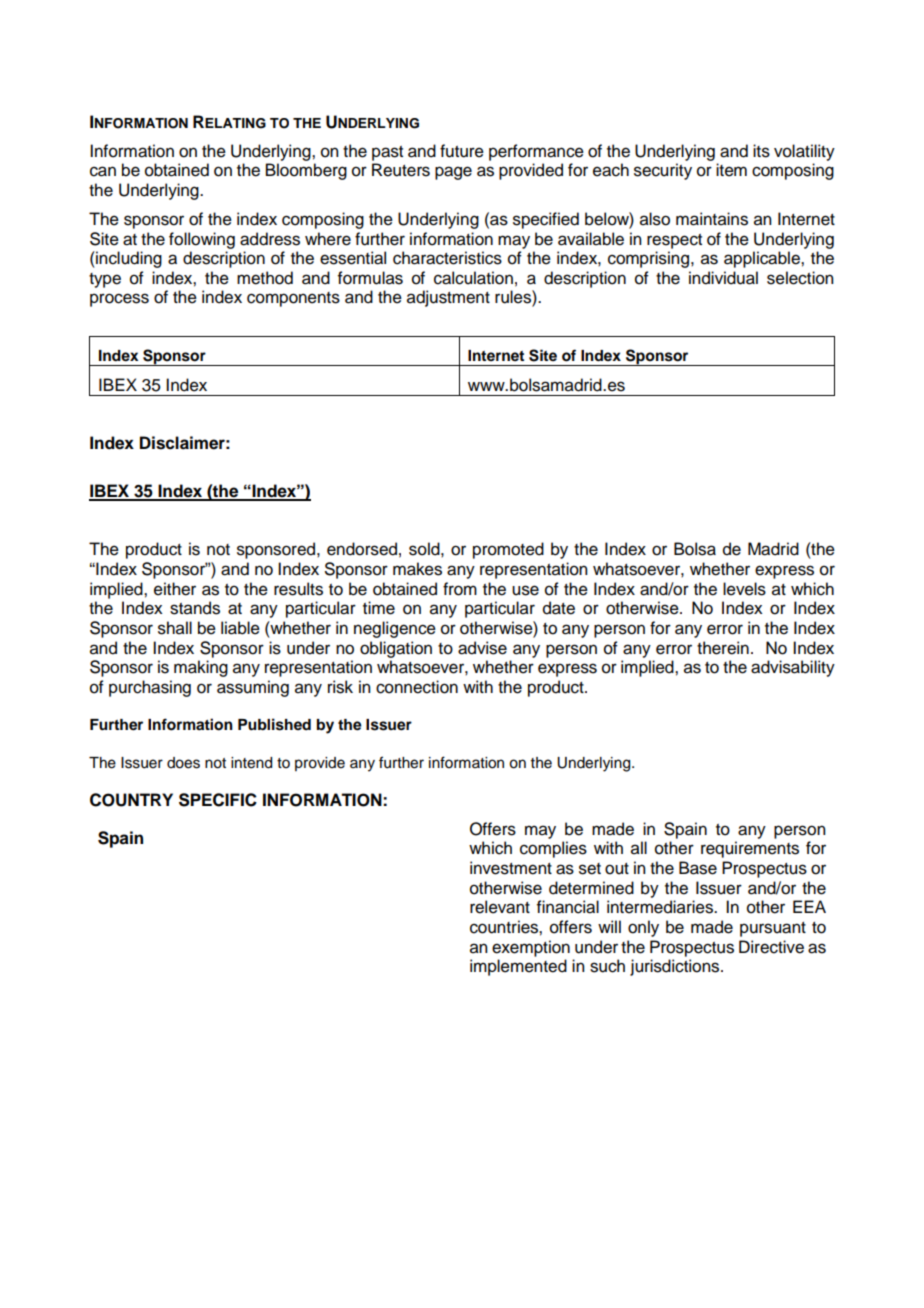  I want to click on SPECIFIC, so click(218, 800).
